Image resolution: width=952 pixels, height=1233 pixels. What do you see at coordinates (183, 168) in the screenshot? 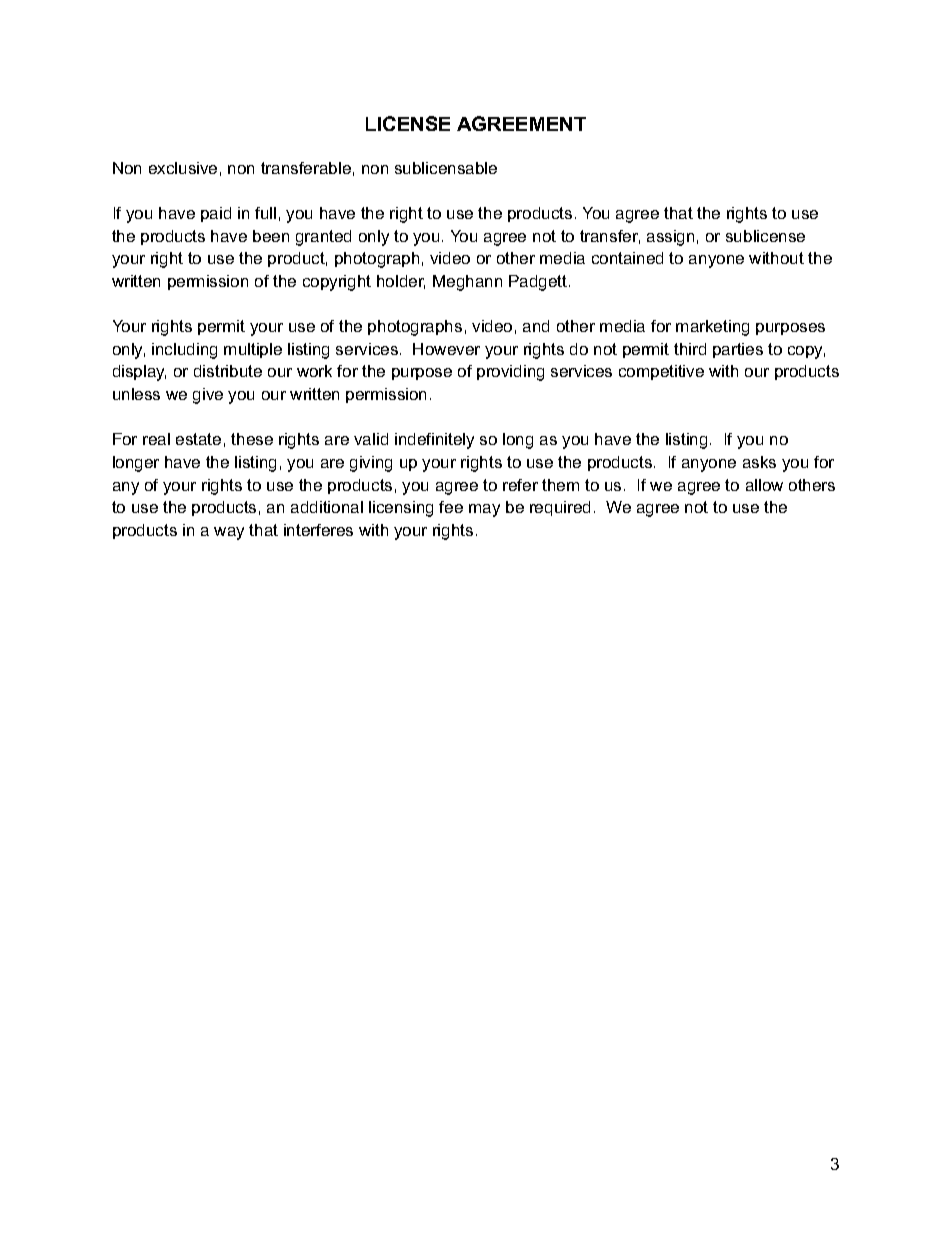
I see `exclusive` at bounding box center [183, 168].
